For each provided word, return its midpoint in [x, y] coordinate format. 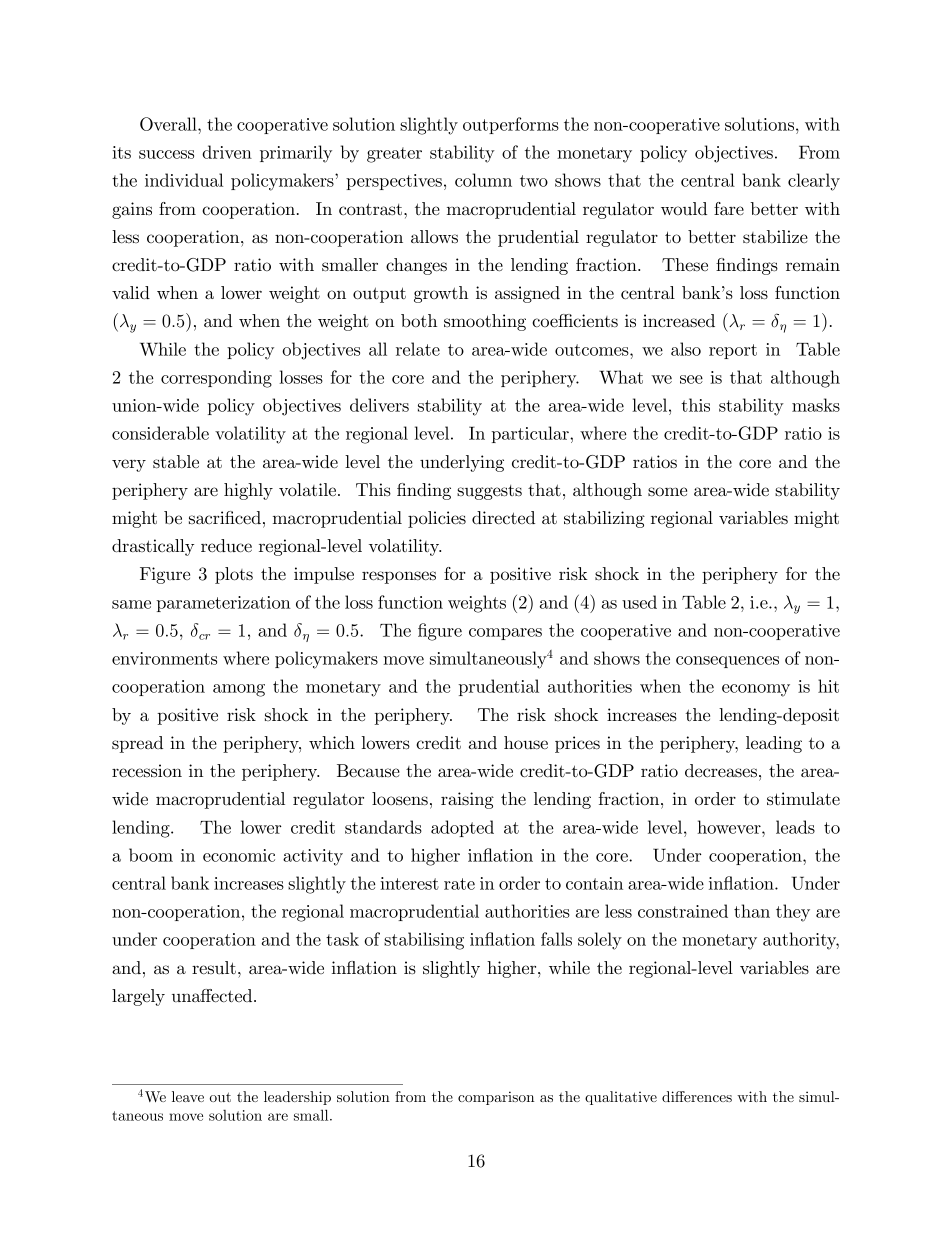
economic [239, 855]
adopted [462, 828]
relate [418, 349]
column [483, 180]
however [729, 827]
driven [227, 152]
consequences [727, 662]
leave [188, 1096]
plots [234, 575]
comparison [496, 1098]
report [733, 351]
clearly [814, 182]
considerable [160, 433]
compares [505, 634]
